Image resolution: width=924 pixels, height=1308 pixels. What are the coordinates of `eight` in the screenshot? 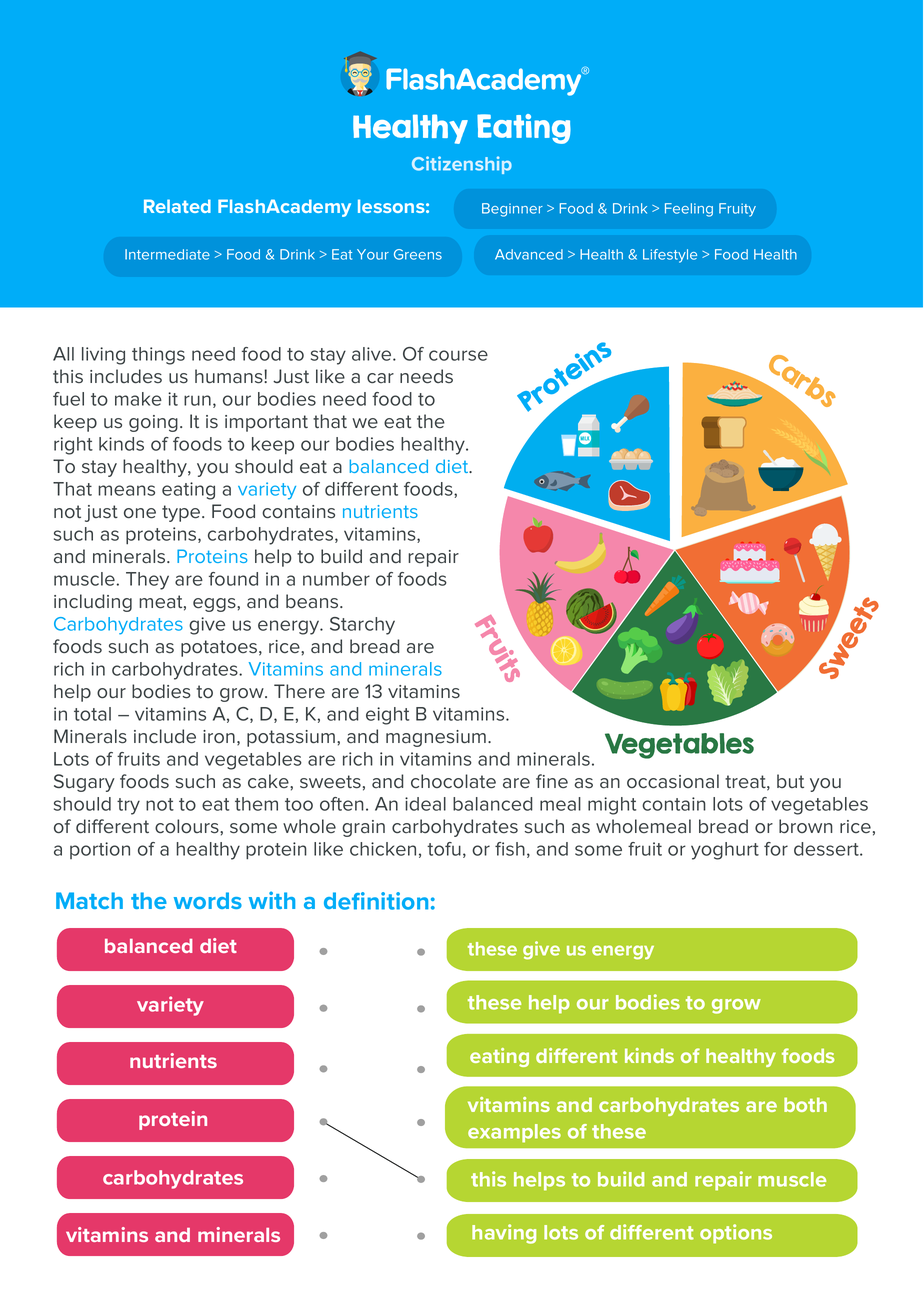 It's located at (387, 716).
